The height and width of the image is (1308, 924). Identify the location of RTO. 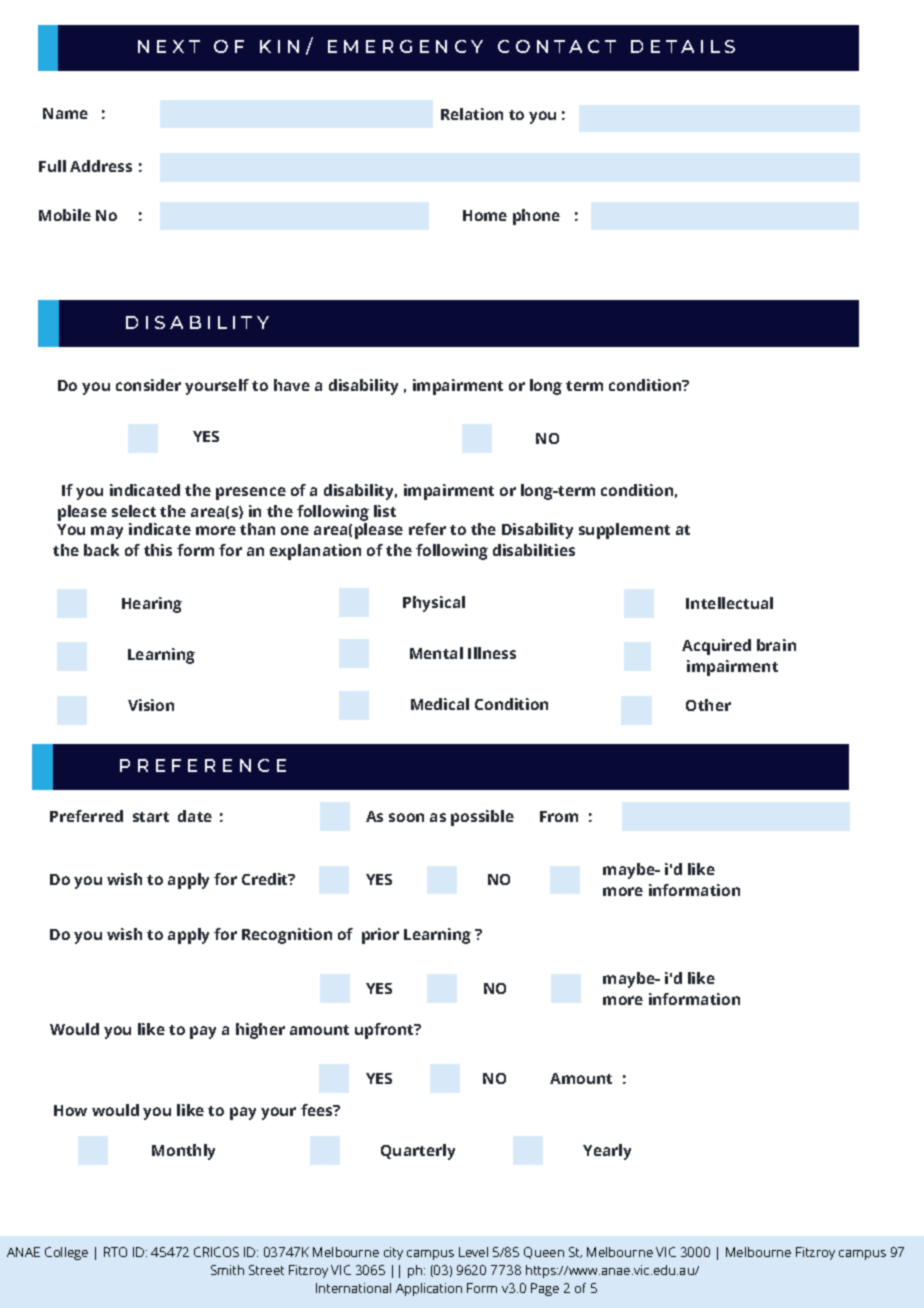
(115, 1252).
